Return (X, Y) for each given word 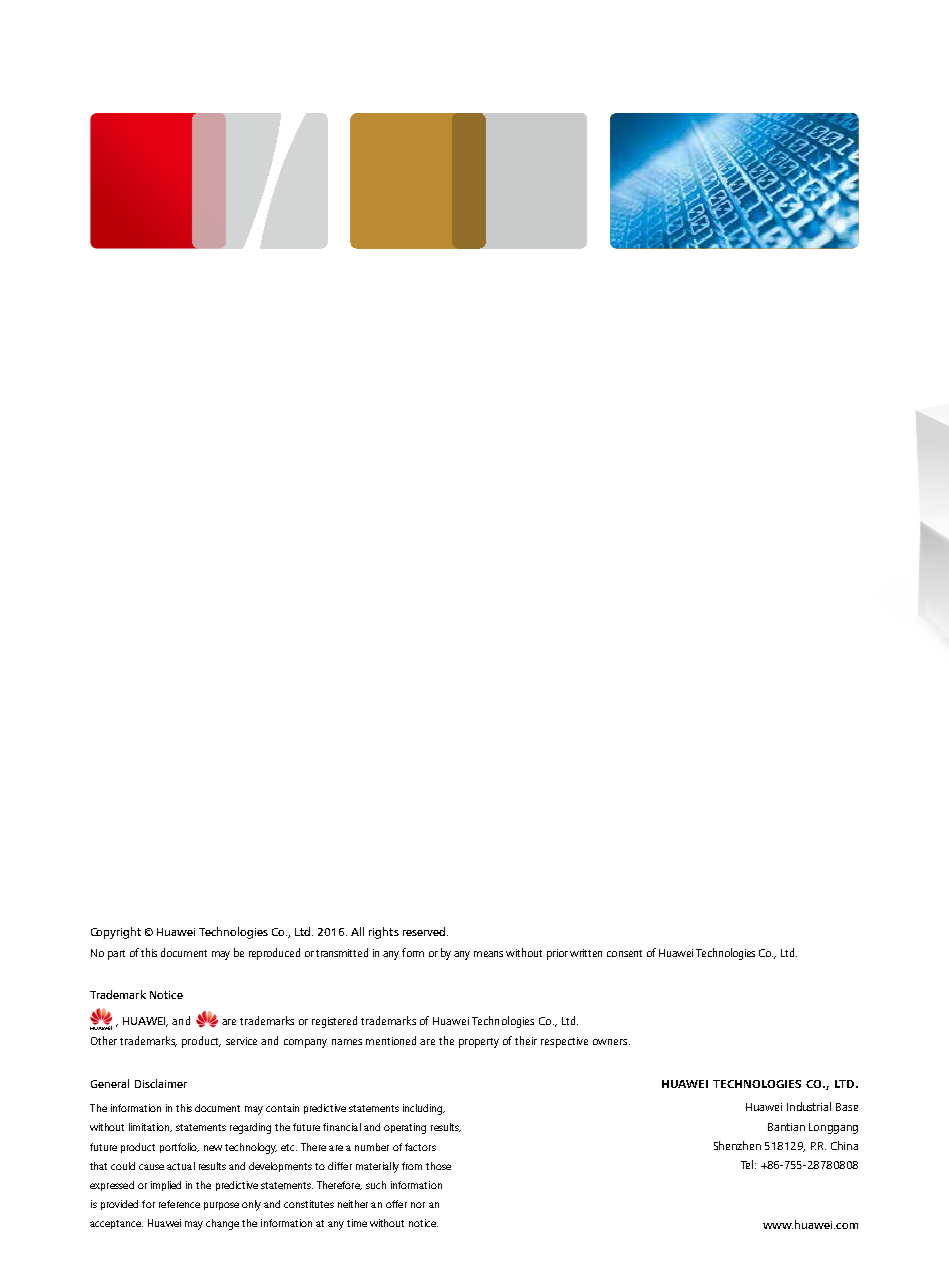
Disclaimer (161, 1083)
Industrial (809, 1106)
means (488, 954)
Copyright (116, 933)
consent (624, 953)
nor (418, 1205)
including (424, 1109)
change (222, 1224)
